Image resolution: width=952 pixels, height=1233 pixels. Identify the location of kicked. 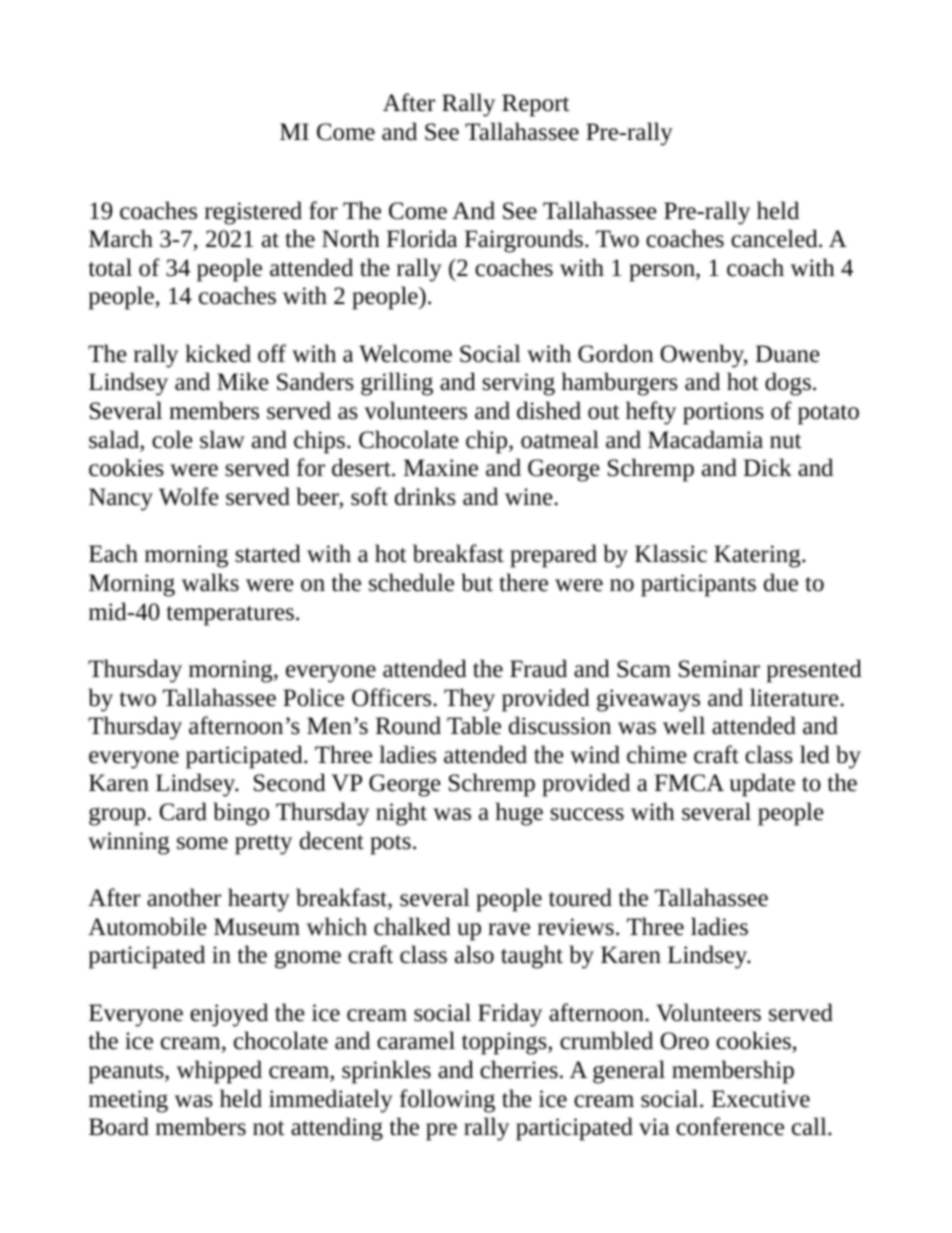
(218, 353).
